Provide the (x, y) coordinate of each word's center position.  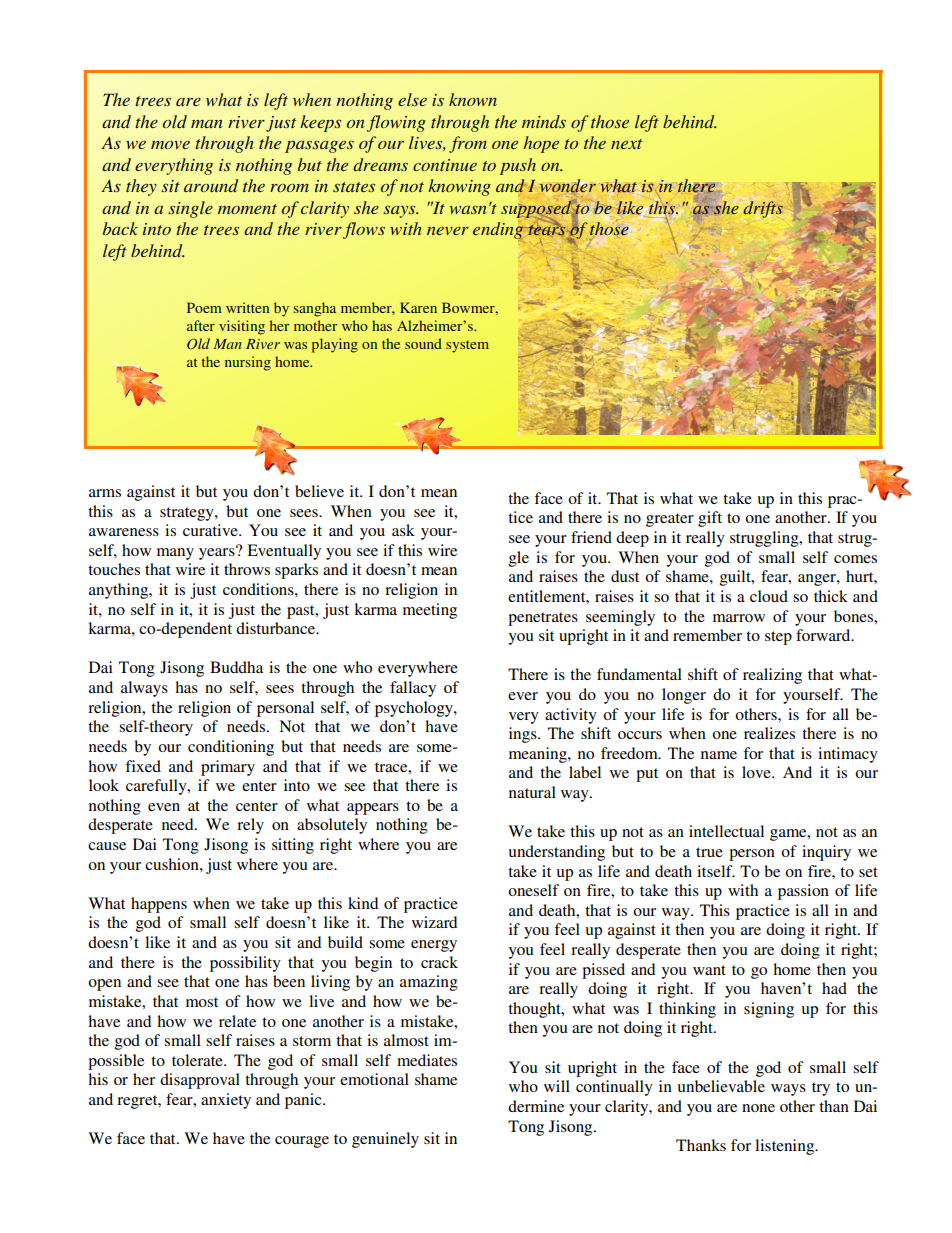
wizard (434, 922)
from (468, 144)
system (467, 346)
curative (211, 530)
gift (710, 519)
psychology (415, 709)
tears (548, 229)
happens (159, 905)
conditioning (231, 748)
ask (403, 530)
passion (803, 892)
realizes (769, 733)
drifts (762, 208)
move (170, 145)
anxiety (226, 1101)
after (201, 325)
